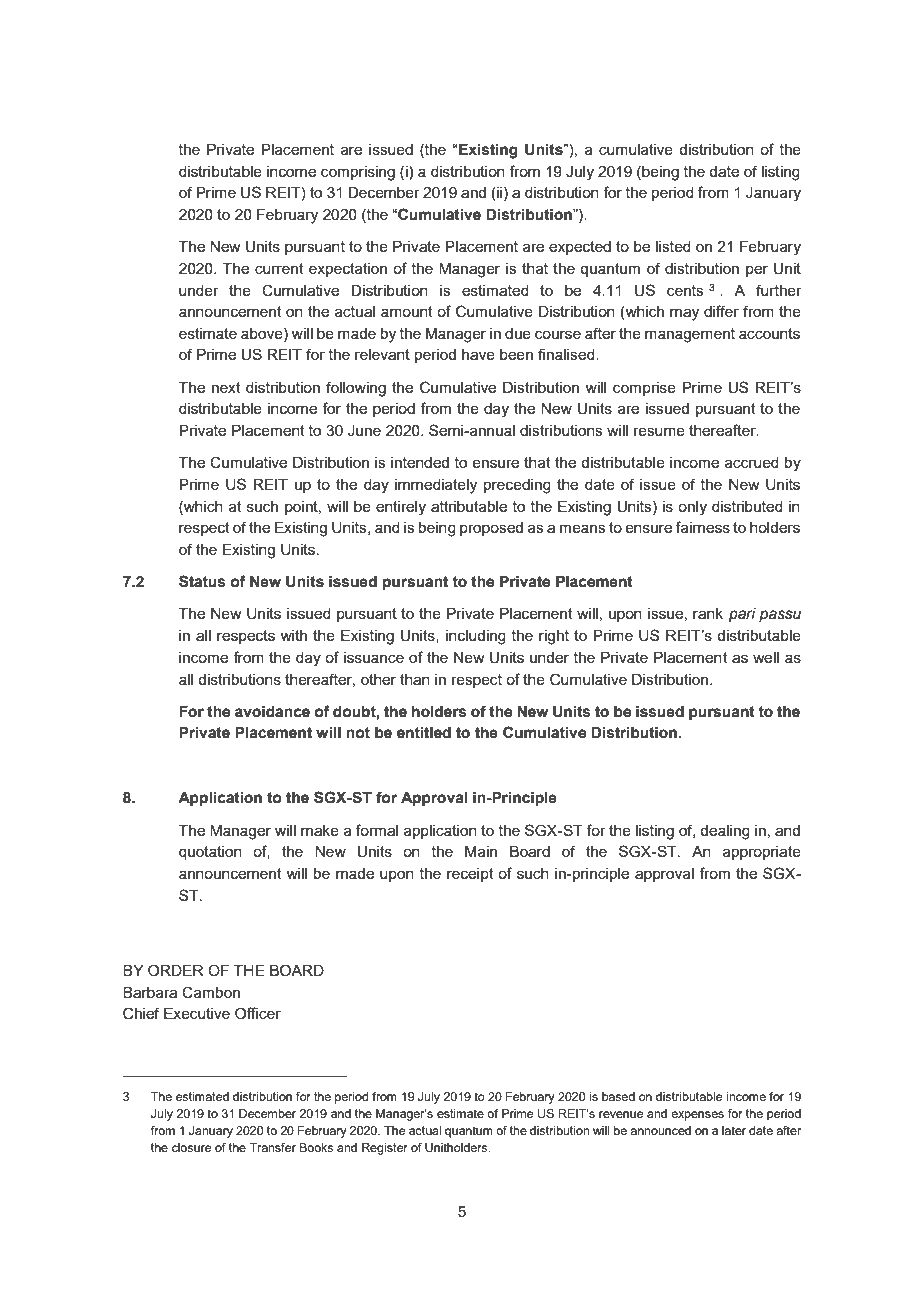  What do you see at coordinates (481, 851) in the document?
I see `Main` at bounding box center [481, 851].
